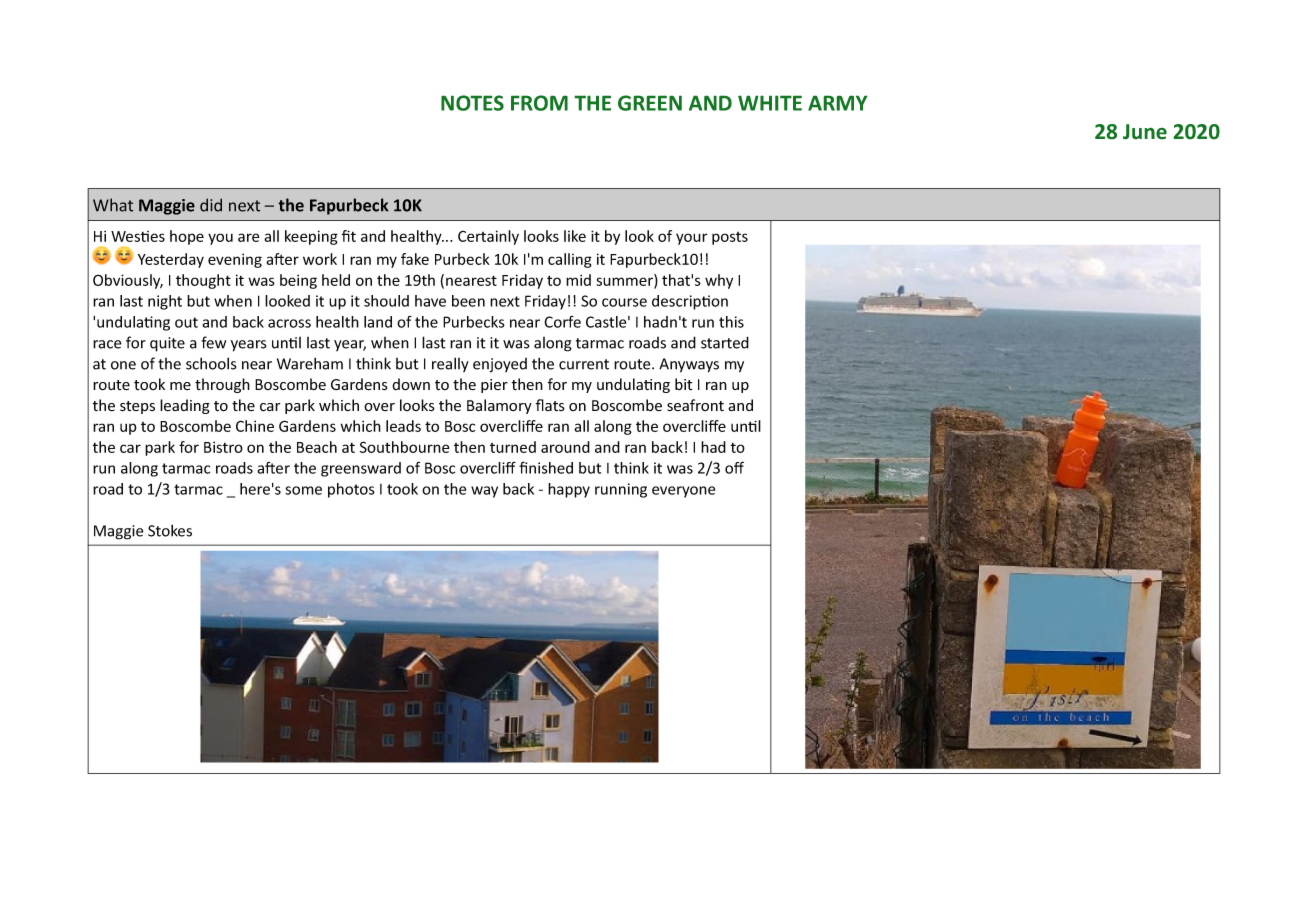  Describe the element at coordinates (730, 238) in the page. I see `posts` at that location.
